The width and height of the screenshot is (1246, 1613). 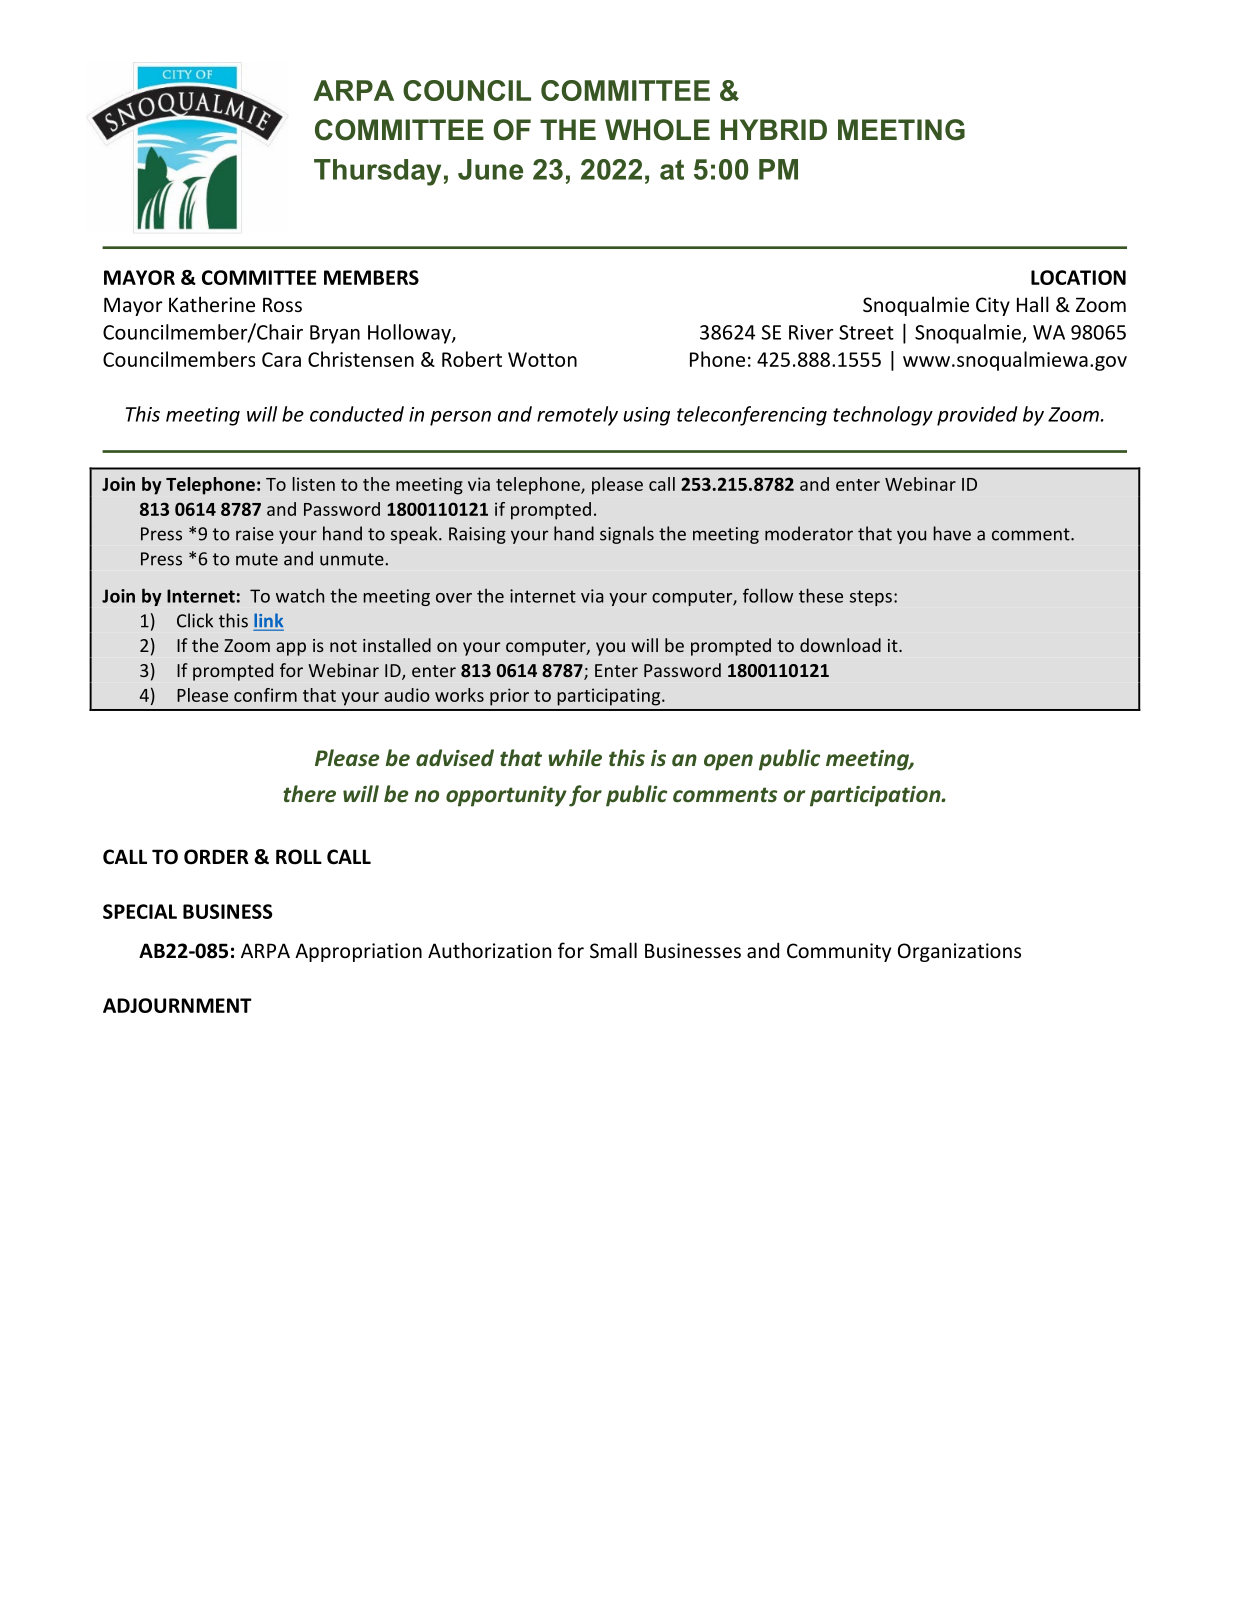 I want to click on Small, so click(x=613, y=950).
